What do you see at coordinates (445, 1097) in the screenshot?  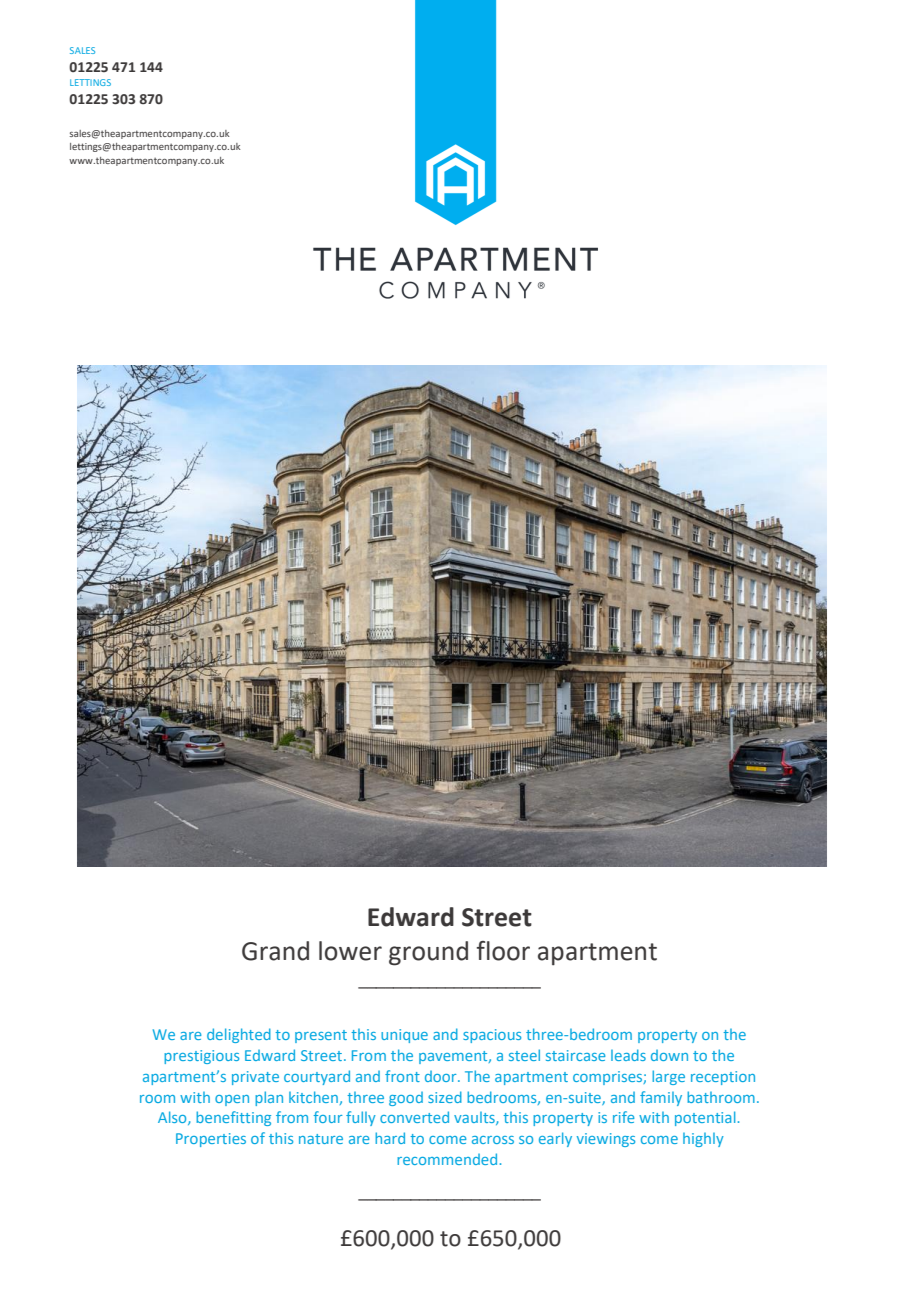 I see `sized` at bounding box center [445, 1097].
